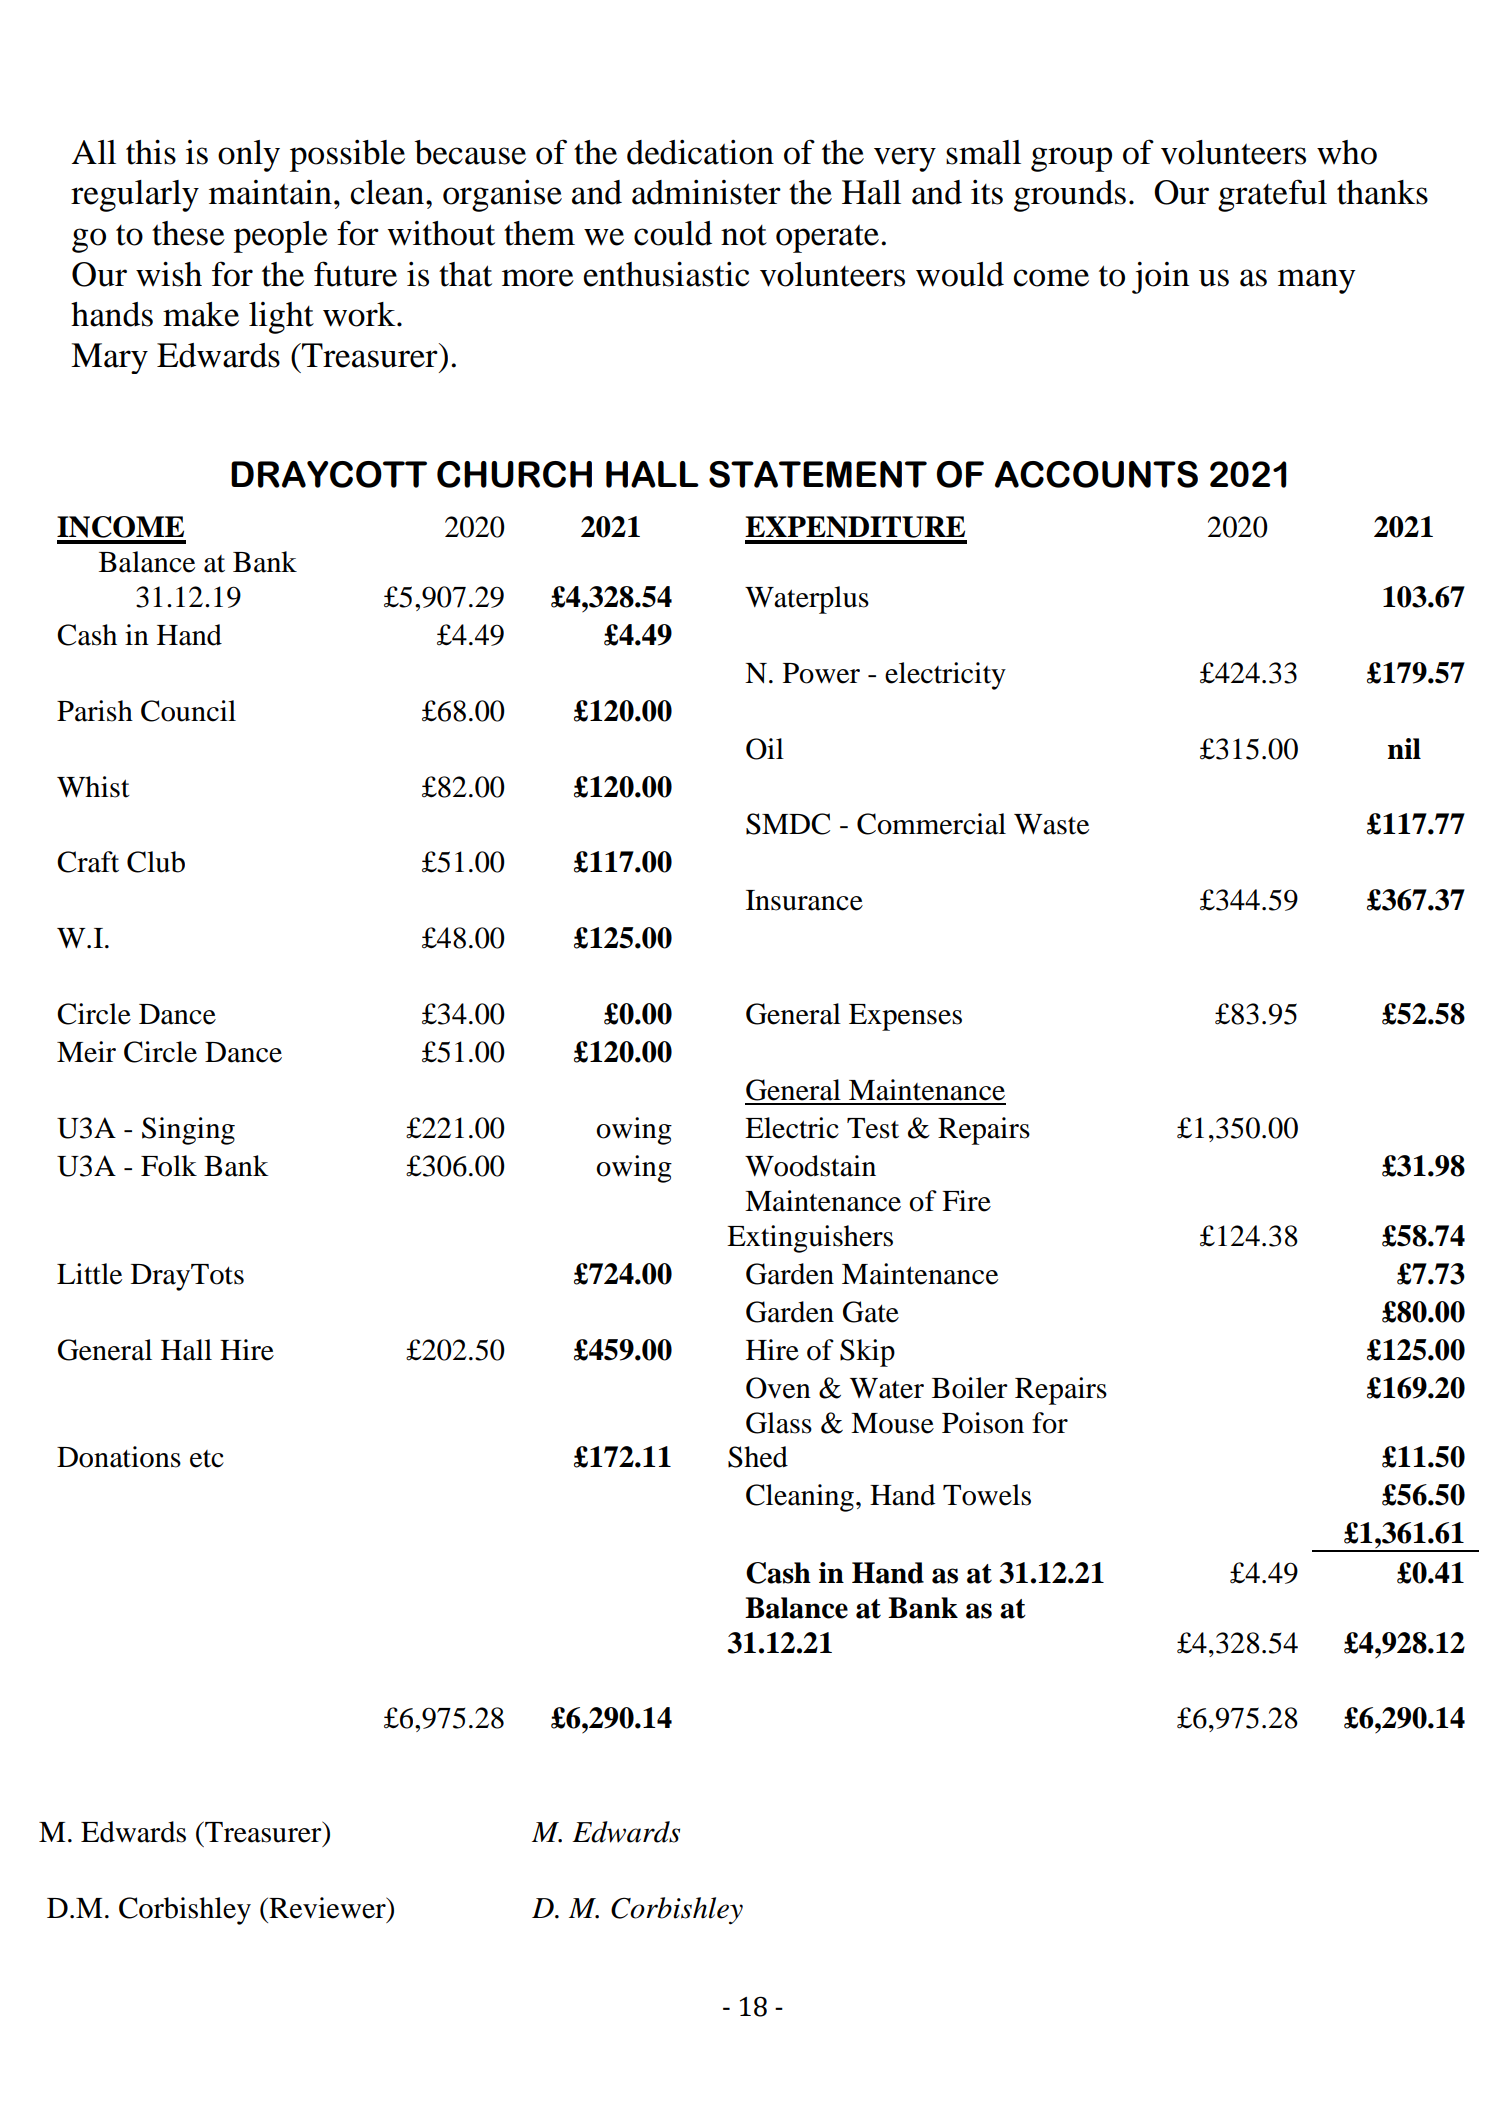 The image size is (1505, 2127). What do you see at coordinates (1272, 195) in the page?
I see `grateful` at bounding box center [1272, 195].
